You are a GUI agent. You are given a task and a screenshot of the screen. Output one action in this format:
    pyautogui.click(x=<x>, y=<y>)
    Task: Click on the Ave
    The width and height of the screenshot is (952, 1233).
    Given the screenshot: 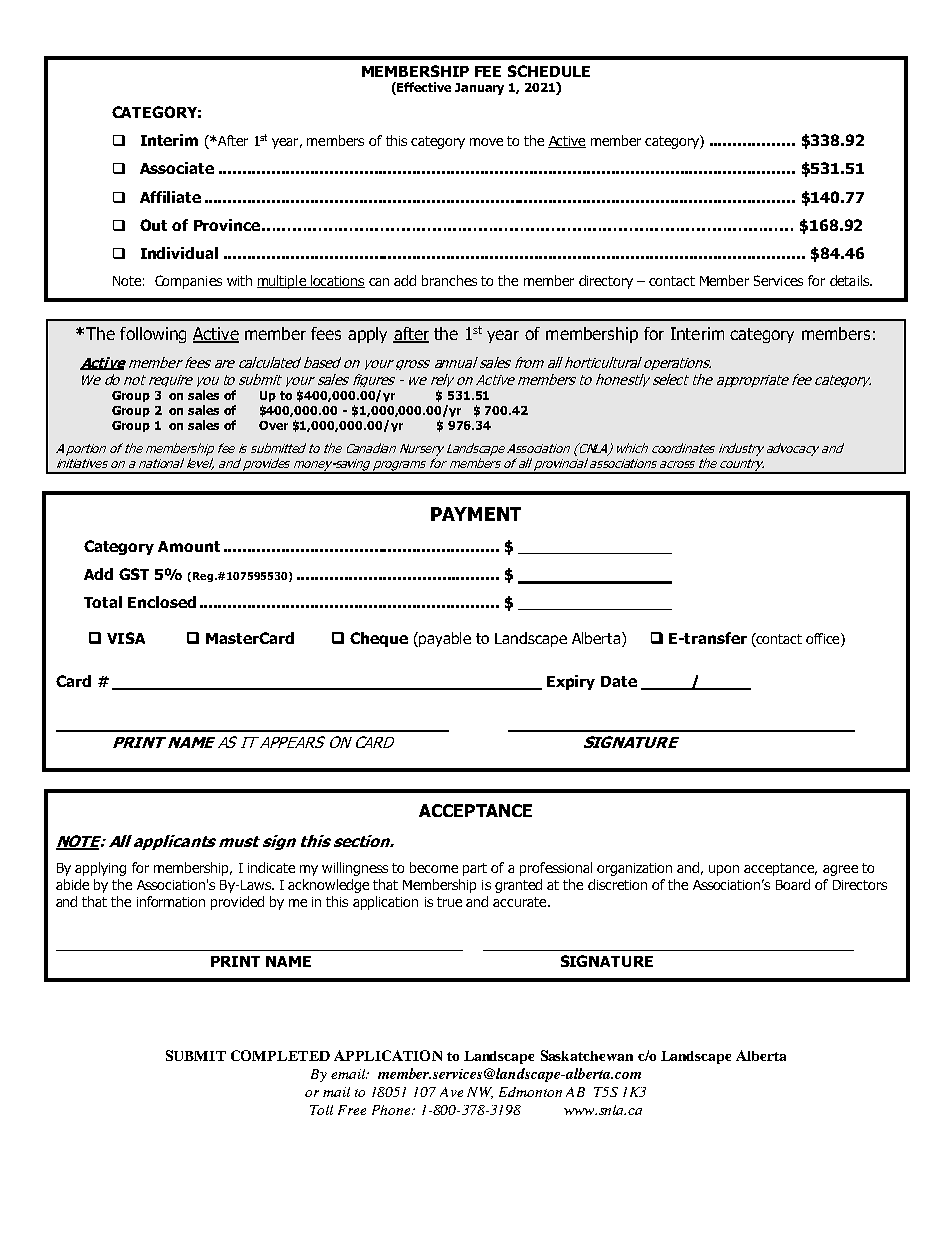 What is the action you would take?
    pyautogui.click(x=451, y=1092)
